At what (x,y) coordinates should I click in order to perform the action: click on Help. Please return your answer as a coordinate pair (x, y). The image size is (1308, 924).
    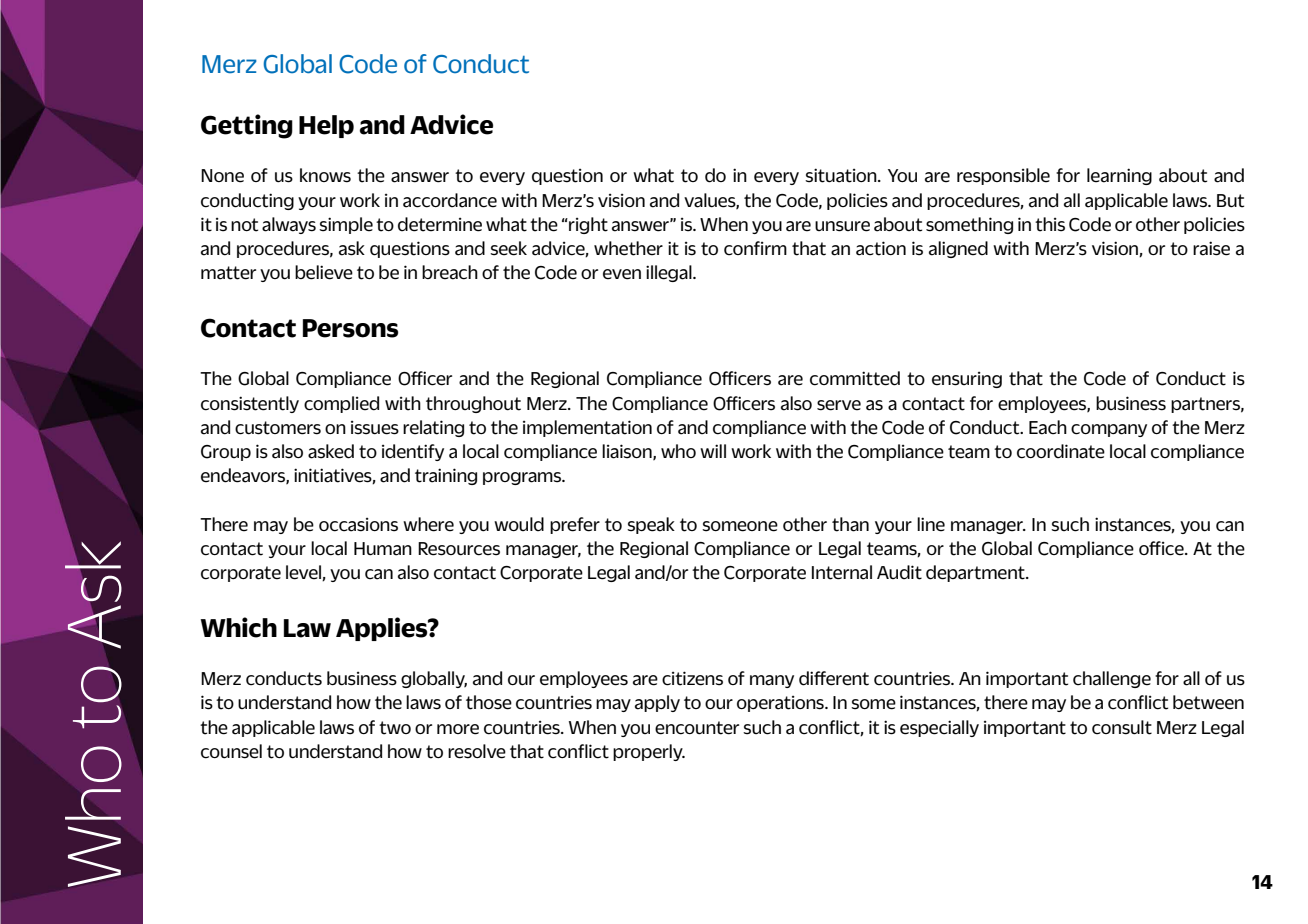
    Looking at the image, I should click on (326, 126).
